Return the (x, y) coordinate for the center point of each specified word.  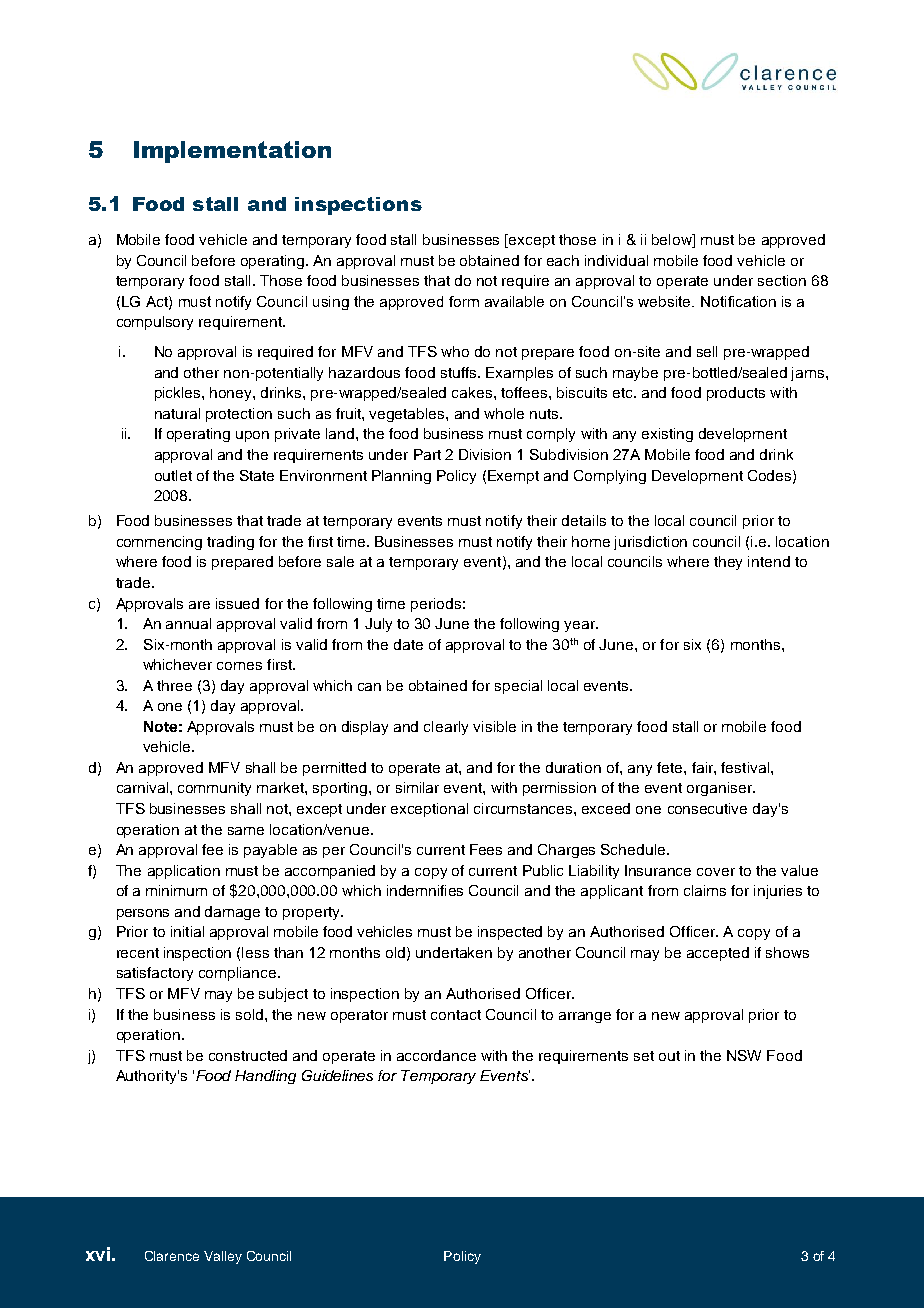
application (184, 872)
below (673, 241)
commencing (159, 543)
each (563, 260)
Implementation (232, 152)
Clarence (172, 1256)
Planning (401, 477)
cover (716, 872)
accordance (436, 1055)
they (728, 563)
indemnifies (425, 890)
